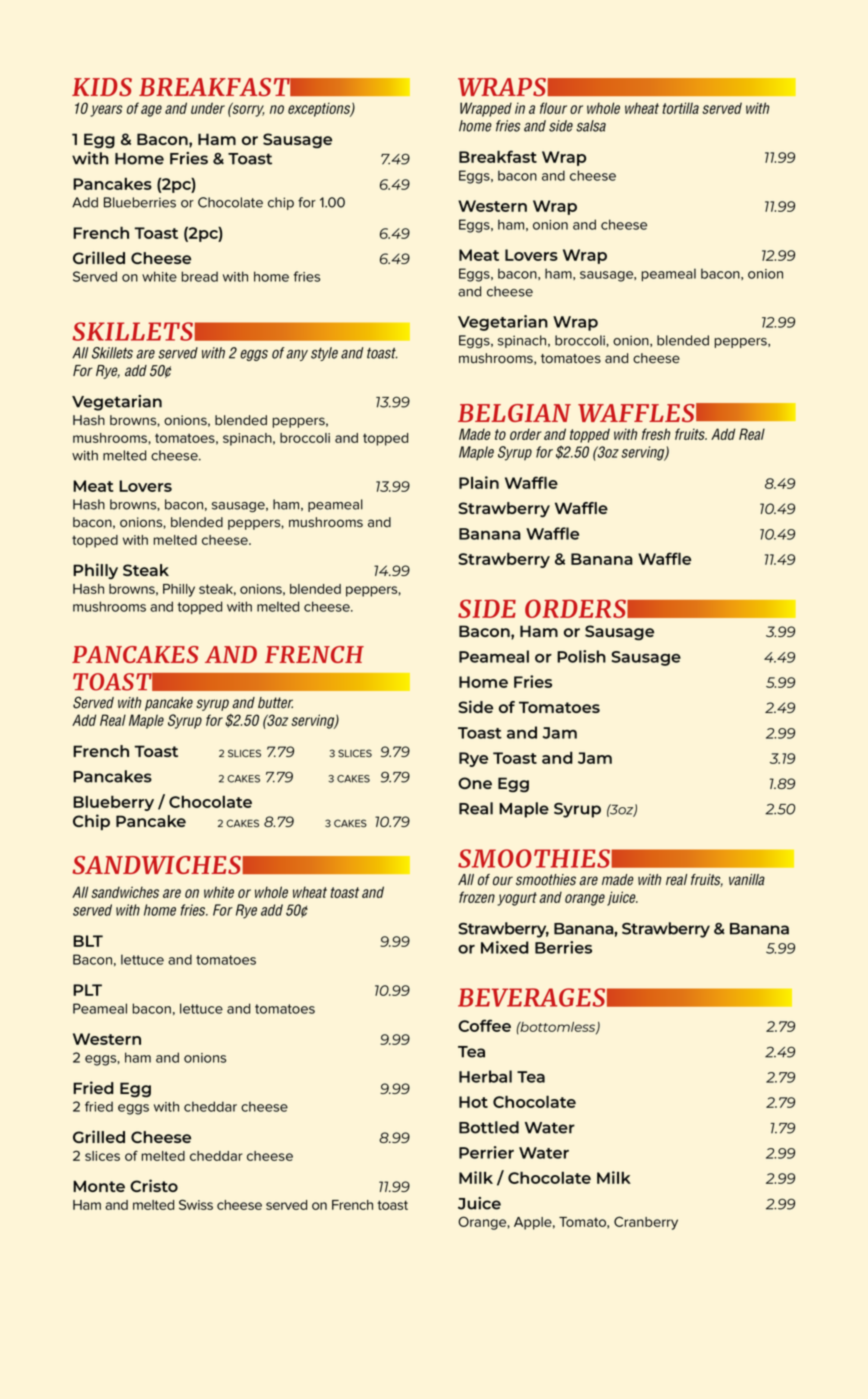 The image size is (868, 1399). What do you see at coordinates (208, 108) in the screenshot?
I see `under` at bounding box center [208, 108].
